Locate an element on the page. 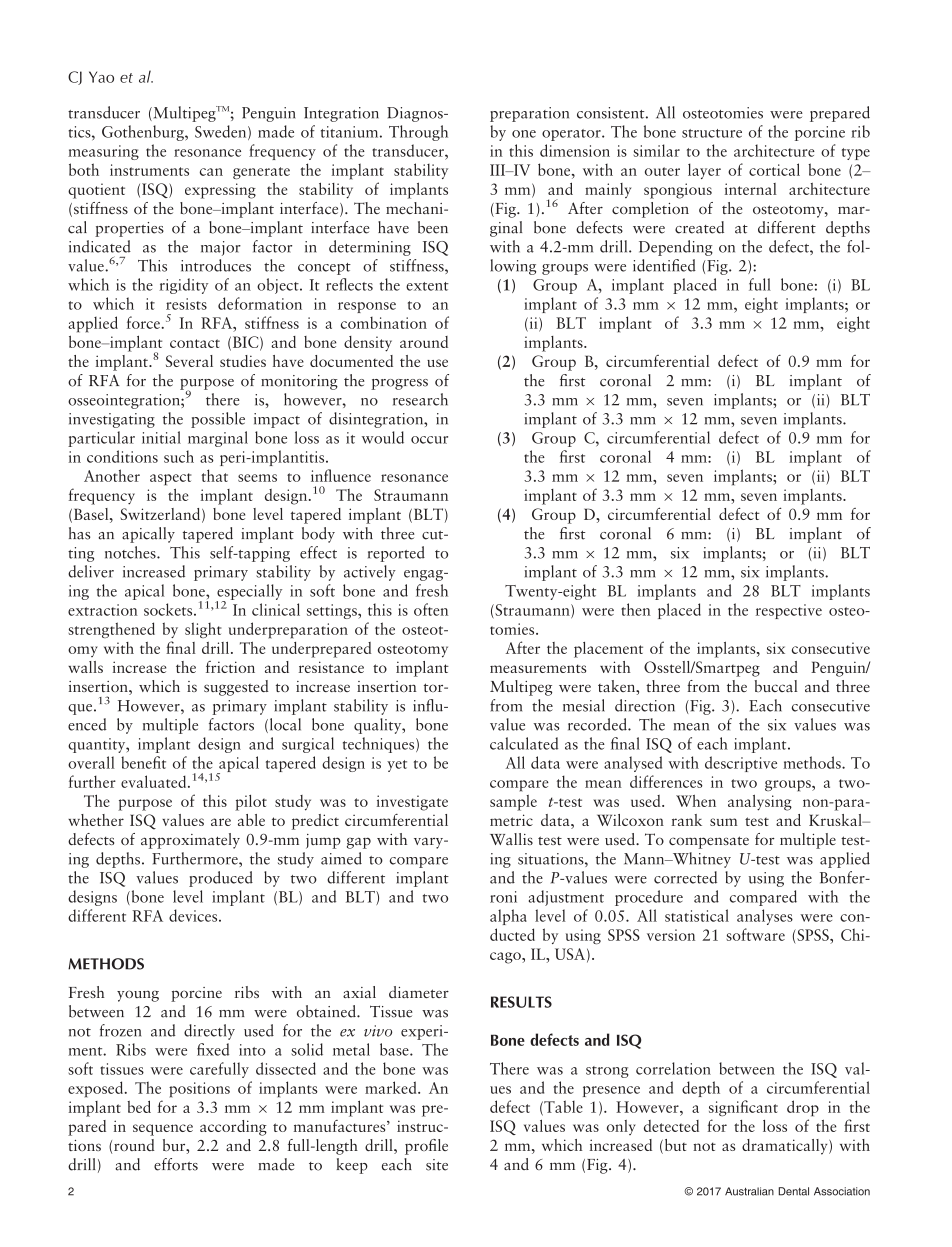  Yao is located at coordinates (101, 77).
